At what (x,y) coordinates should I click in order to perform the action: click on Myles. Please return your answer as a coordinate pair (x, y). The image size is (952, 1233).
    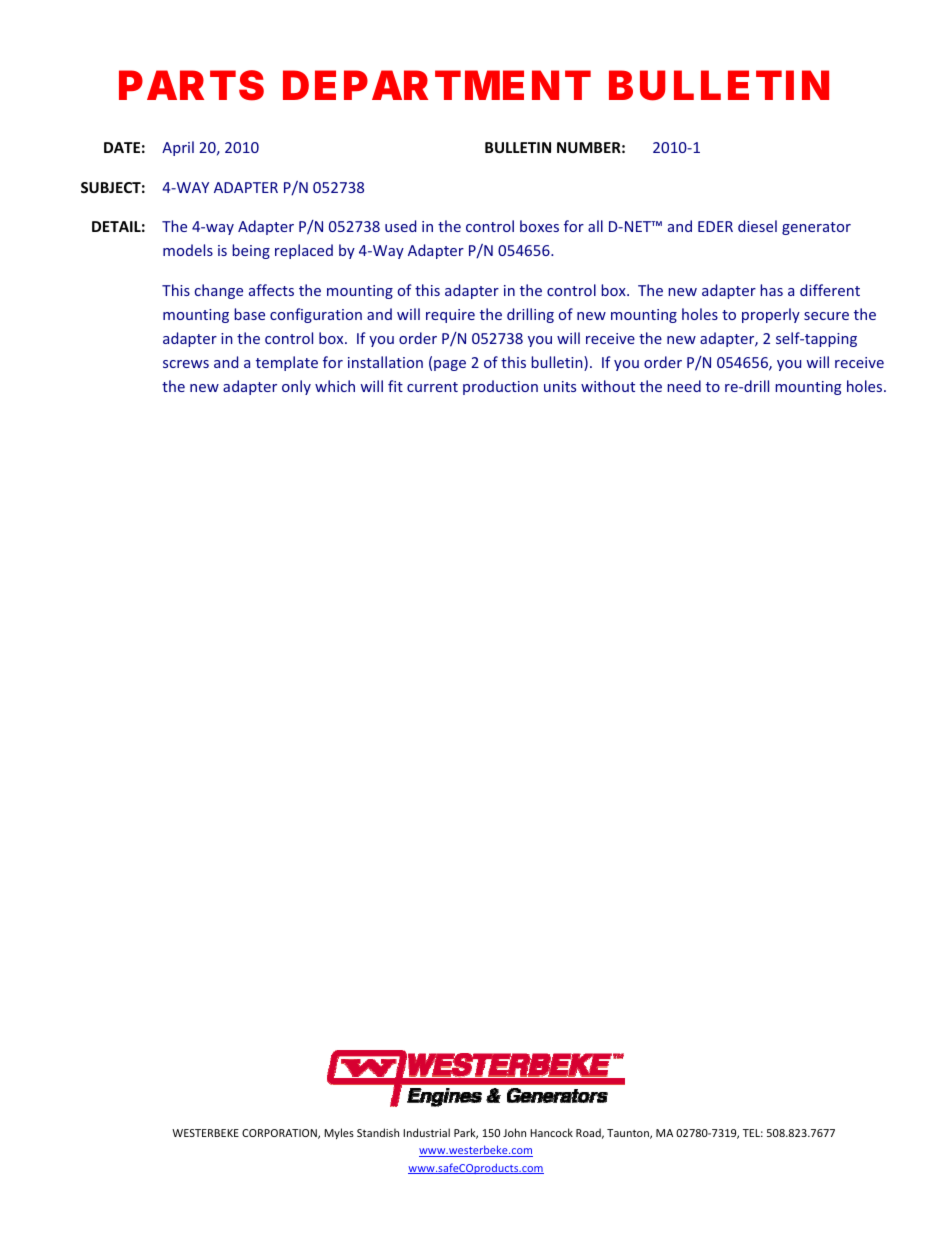
    Looking at the image, I should click on (339, 1133).
